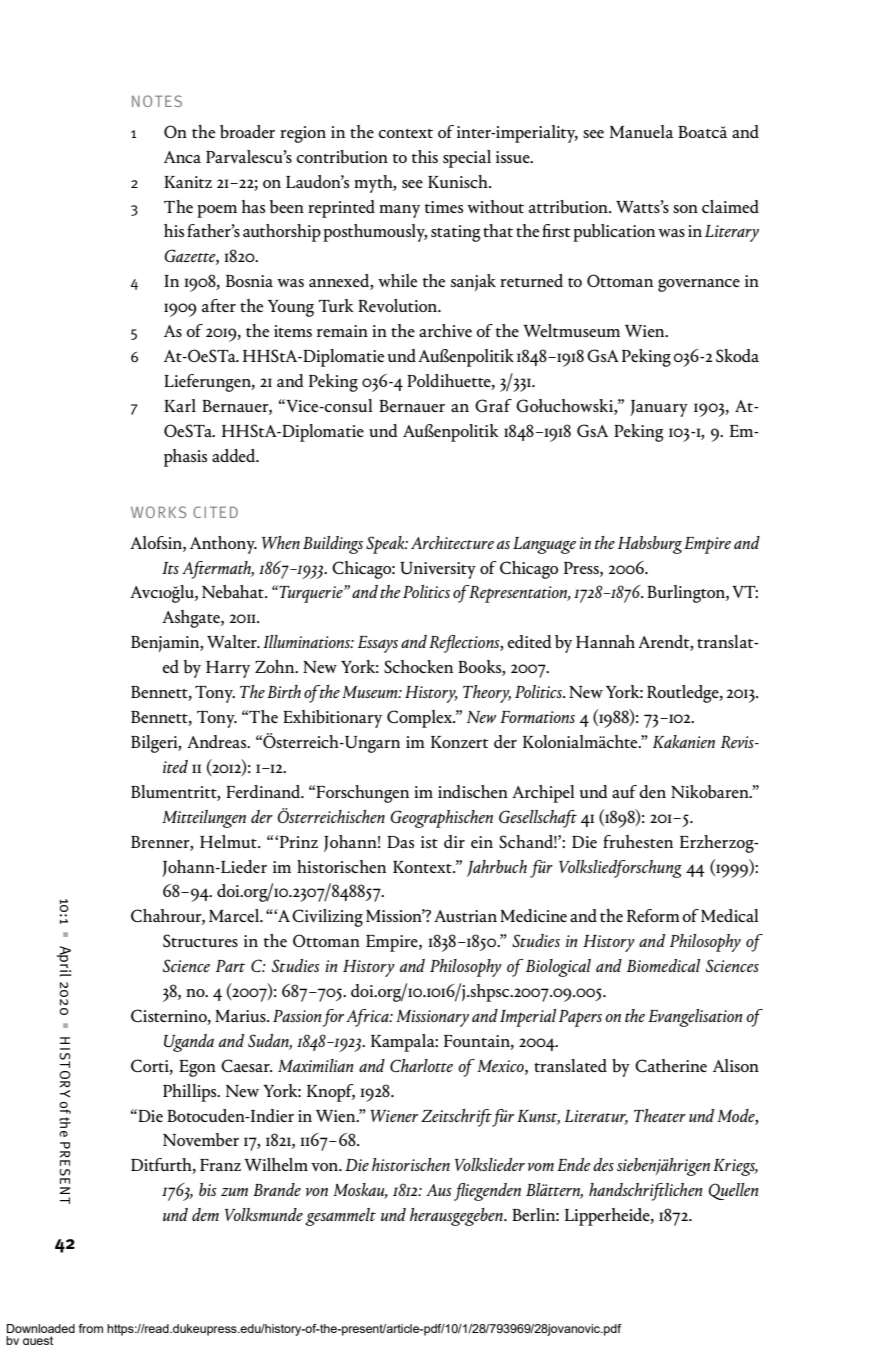  I want to click on Language, so click(544, 545).
